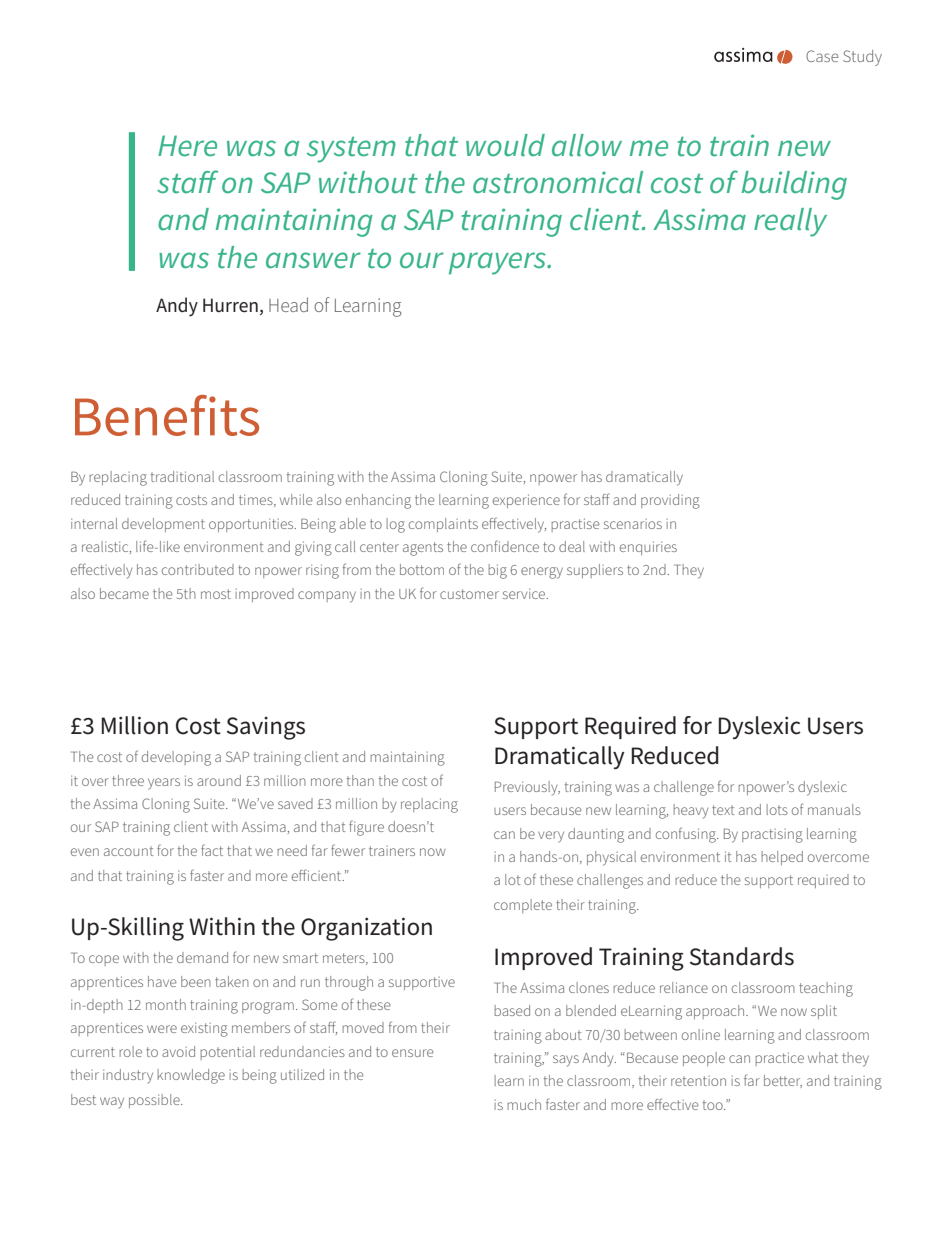 The height and width of the page is (1233, 952). What do you see at coordinates (648, 548) in the page?
I see `enquiries` at bounding box center [648, 548].
